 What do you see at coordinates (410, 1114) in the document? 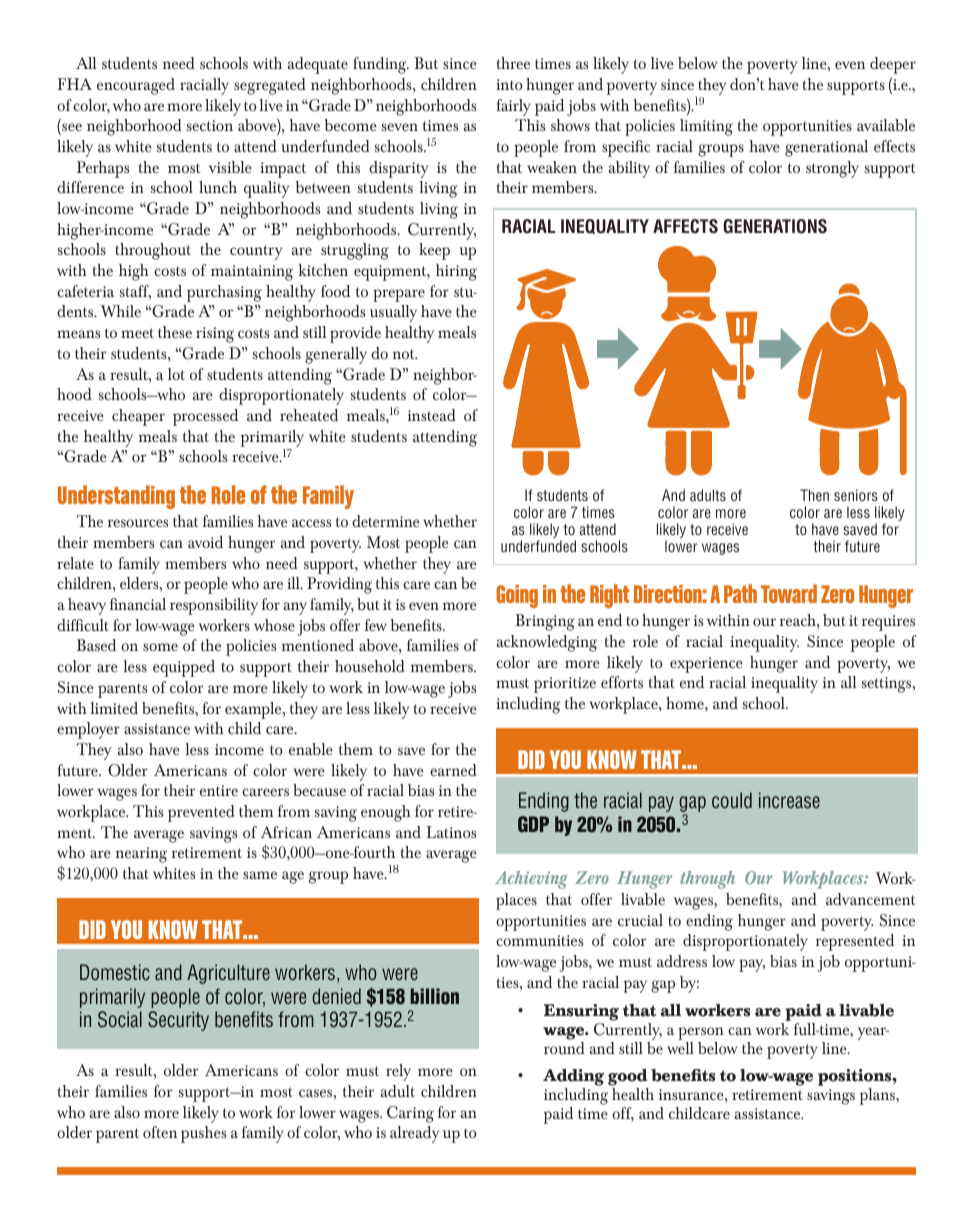
I see `Caring` at bounding box center [410, 1114].
